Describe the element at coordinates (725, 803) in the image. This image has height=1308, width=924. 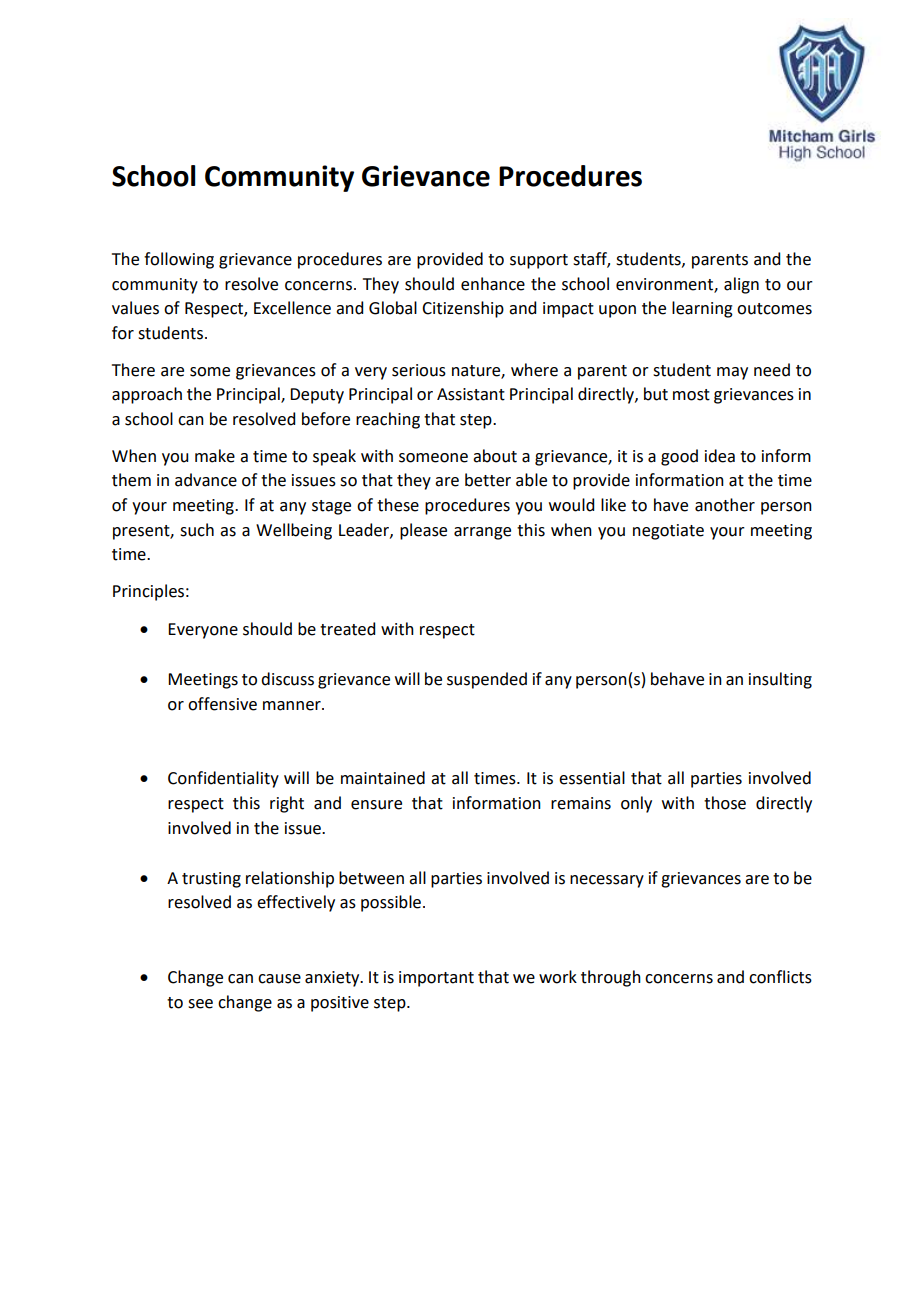
I see `those` at that location.
